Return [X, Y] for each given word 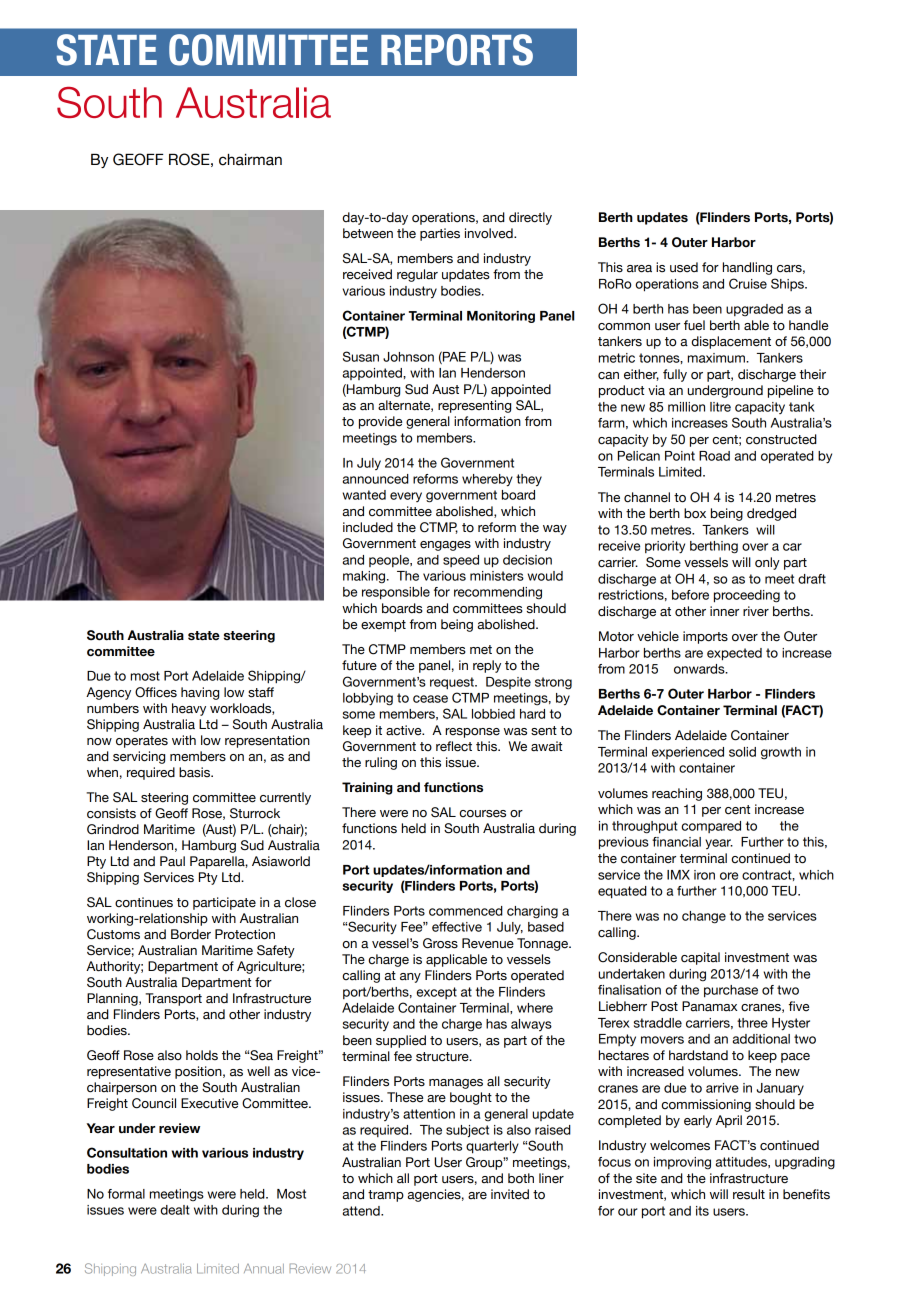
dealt [175, 1210]
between [368, 233]
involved [490, 233]
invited [510, 1194]
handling [747, 268]
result [749, 1194]
